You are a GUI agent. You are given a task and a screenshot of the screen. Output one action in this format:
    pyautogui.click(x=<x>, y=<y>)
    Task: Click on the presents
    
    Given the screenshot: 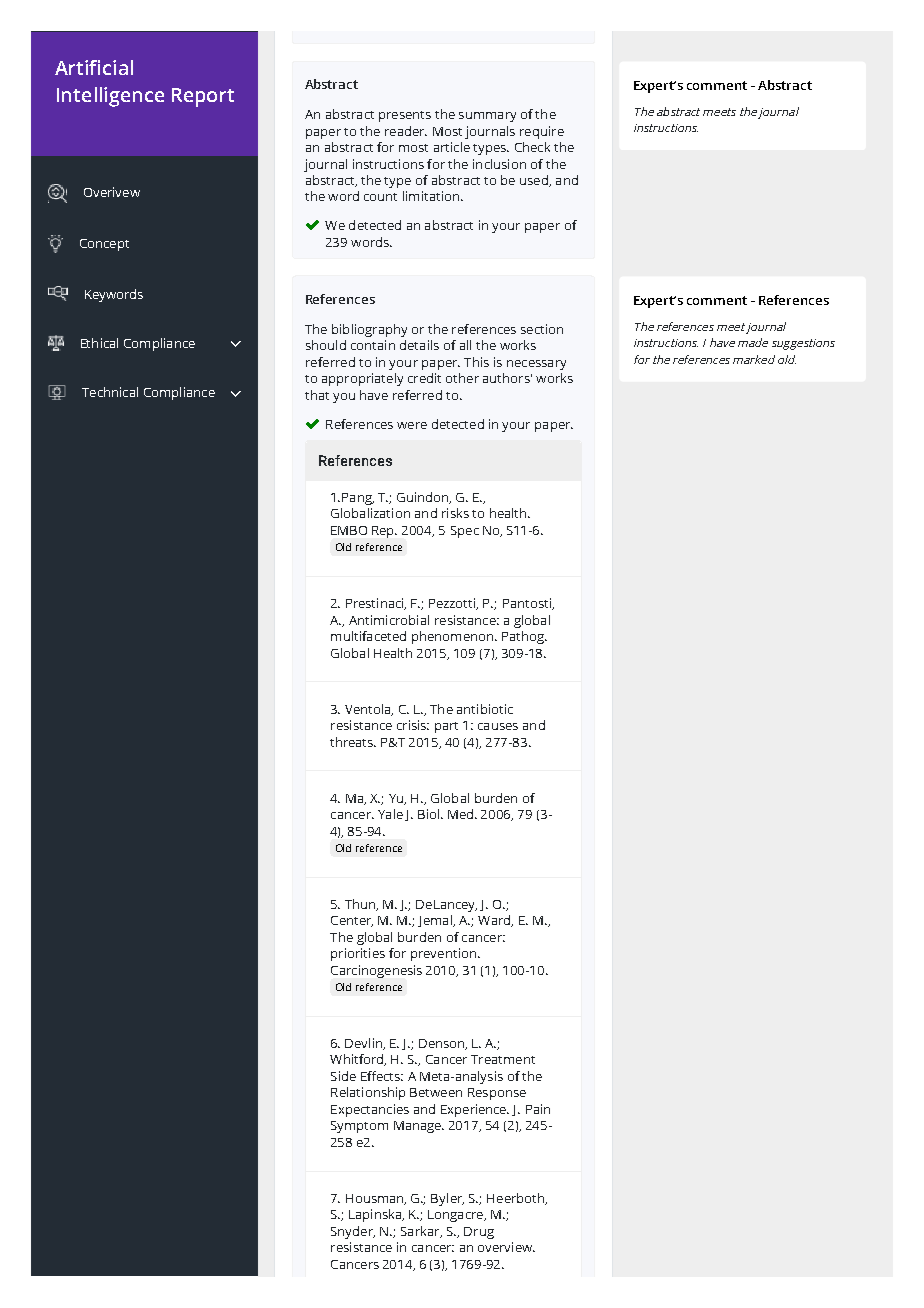 What is the action you would take?
    pyautogui.click(x=405, y=116)
